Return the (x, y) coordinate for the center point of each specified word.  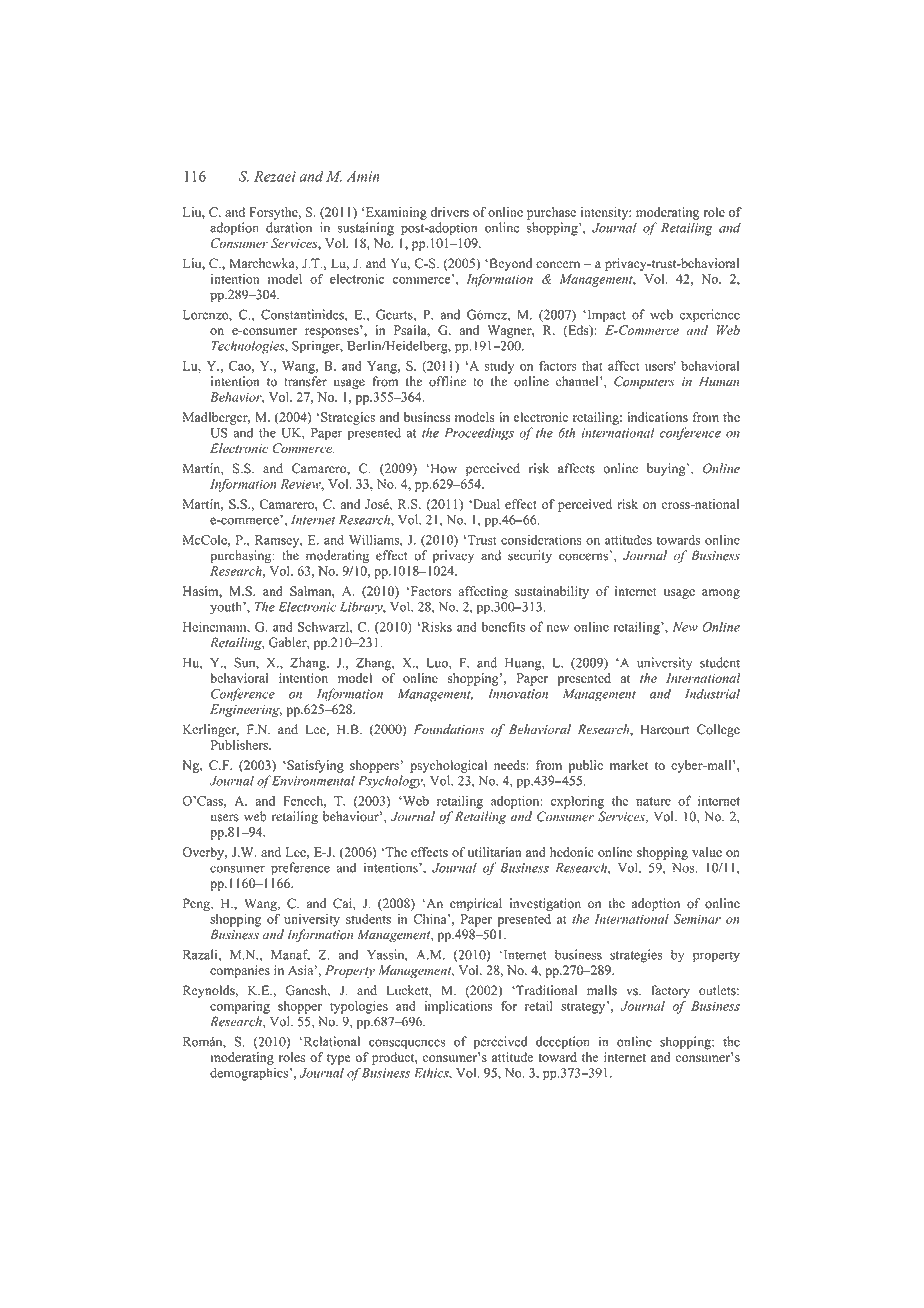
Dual (485, 504)
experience (710, 316)
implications (458, 1007)
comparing (240, 1007)
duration (289, 227)
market (629, 765)
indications (657, 417)
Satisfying (314, 766)
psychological (448, 766)
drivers (450, 212)
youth (227, 608)
